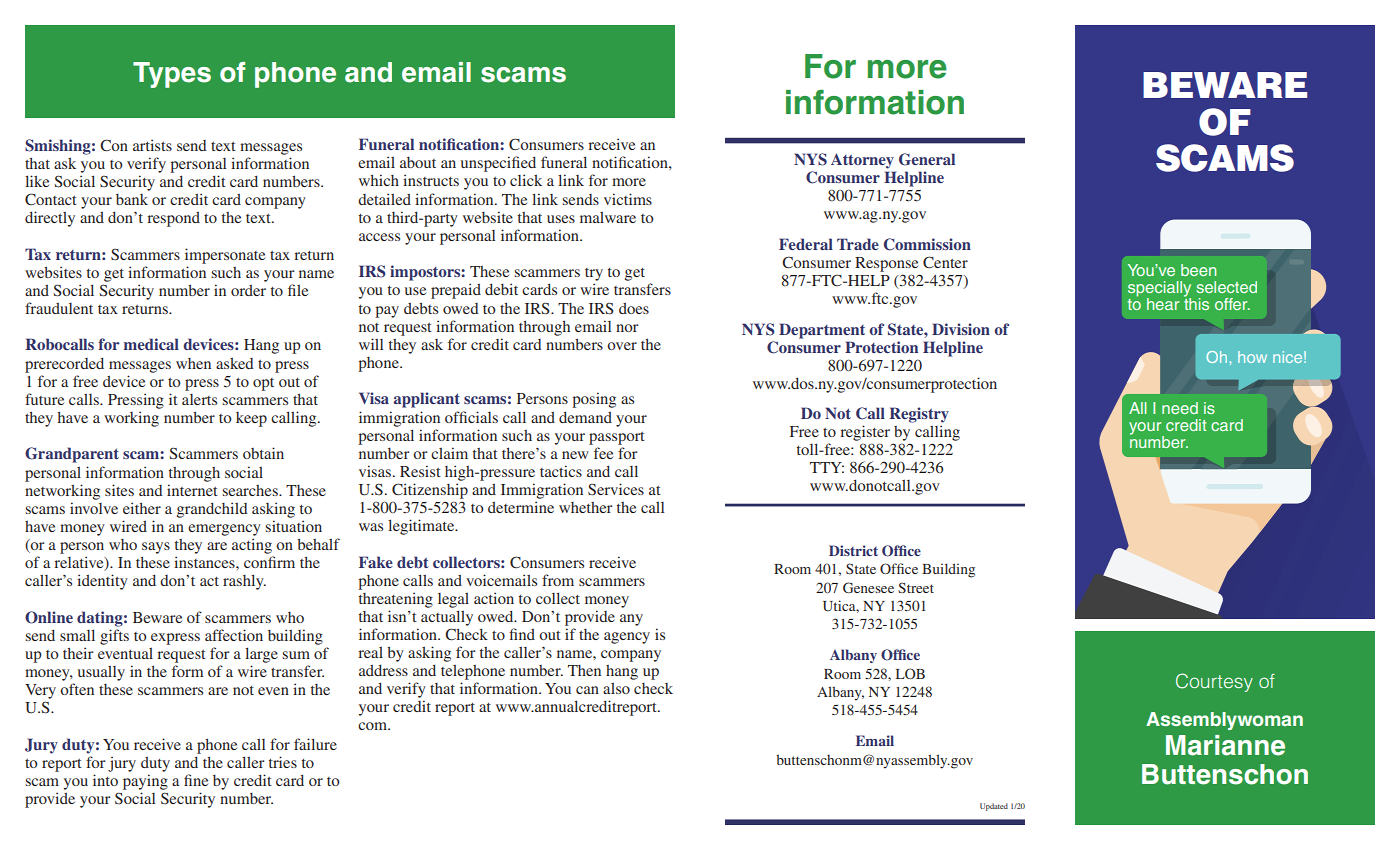  Describe the element at coordinates (1180, 408) in the screenshot. I see `need` at that location.
